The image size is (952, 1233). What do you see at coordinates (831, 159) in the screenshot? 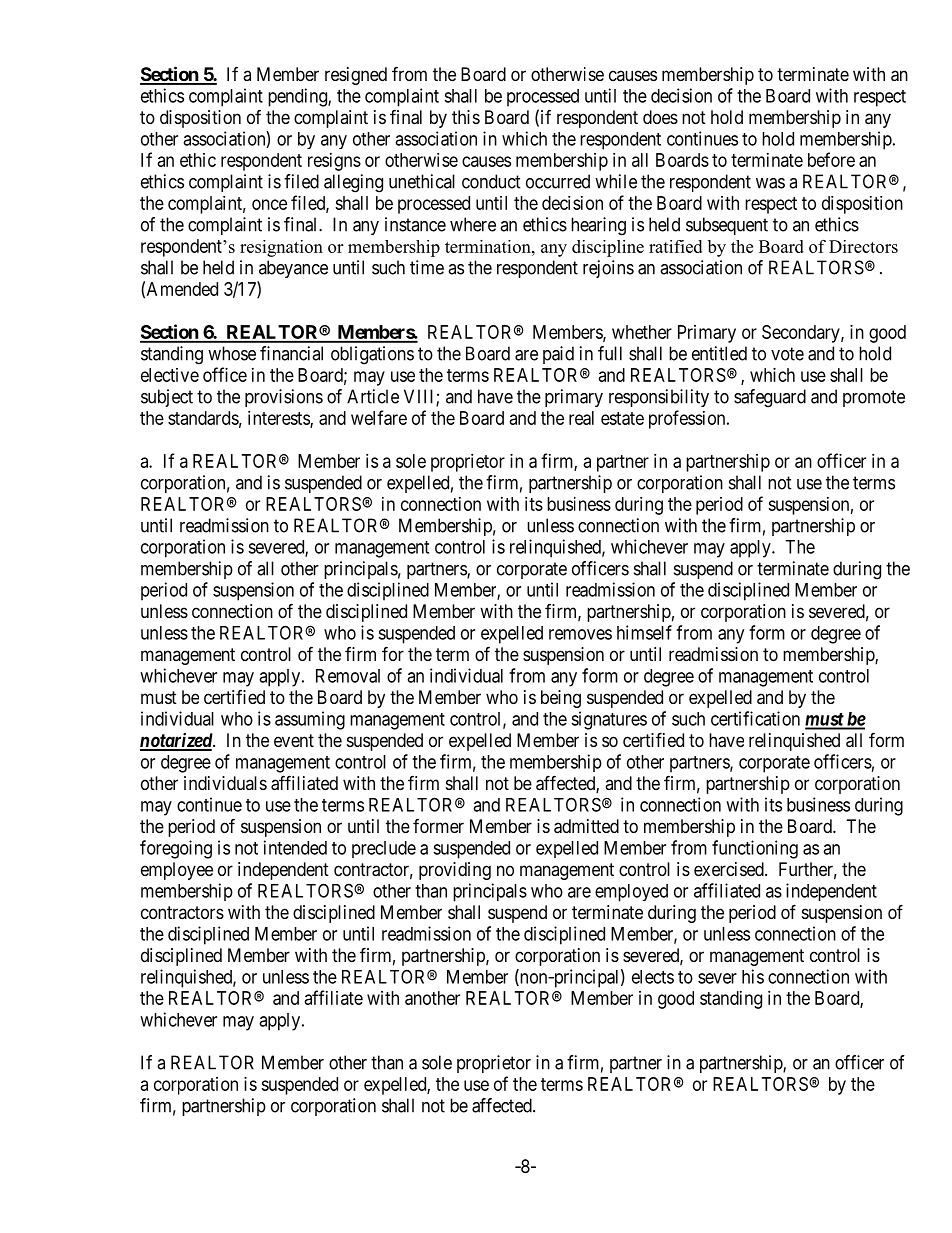
I see `before` at bounding box center [831, 159].
